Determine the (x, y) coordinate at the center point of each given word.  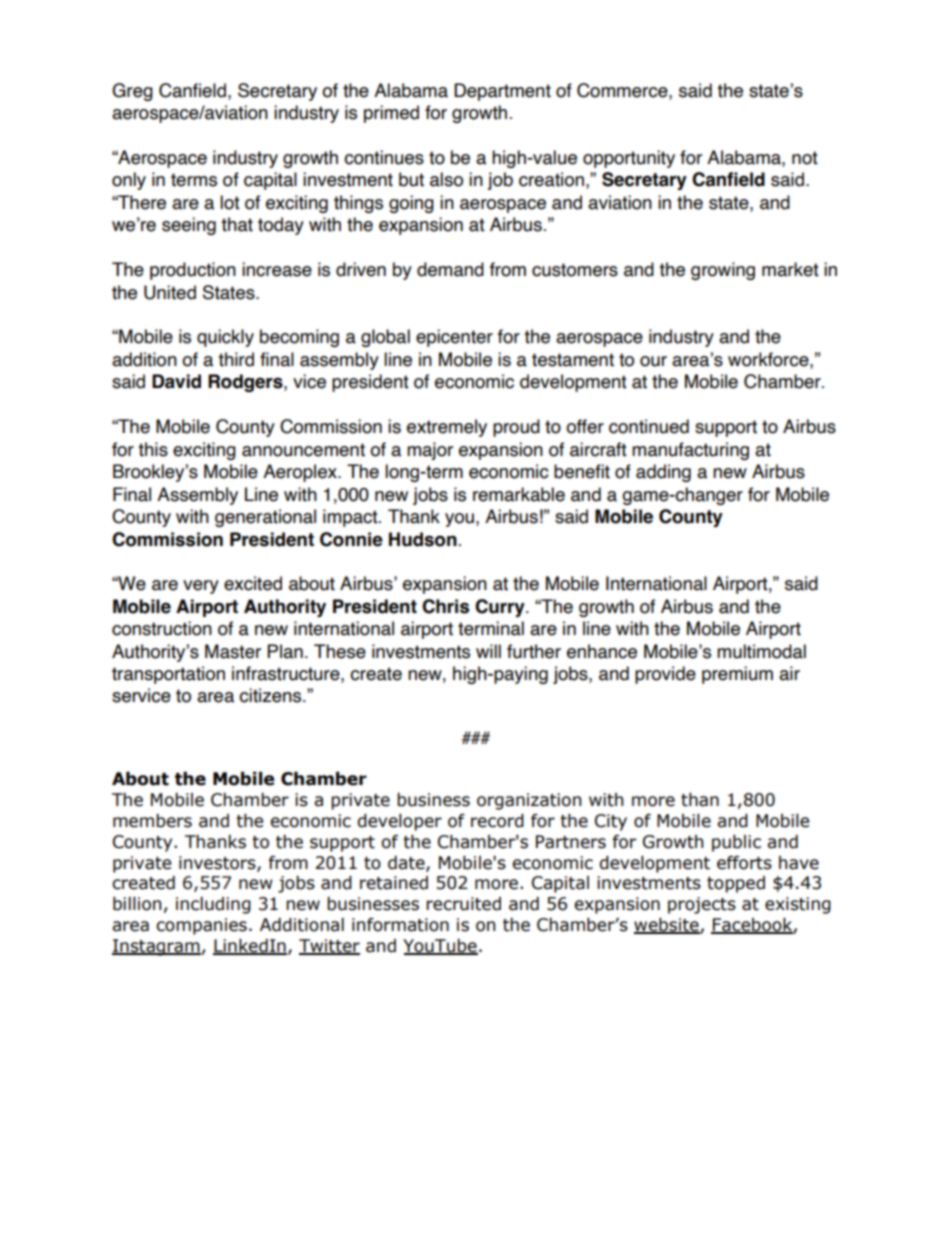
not (805, 158)
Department (502, 92)
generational (265, 518)
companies (201, 926)
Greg (132, 92)
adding (663, 473)
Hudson (423, 539)
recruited (463, 904)
